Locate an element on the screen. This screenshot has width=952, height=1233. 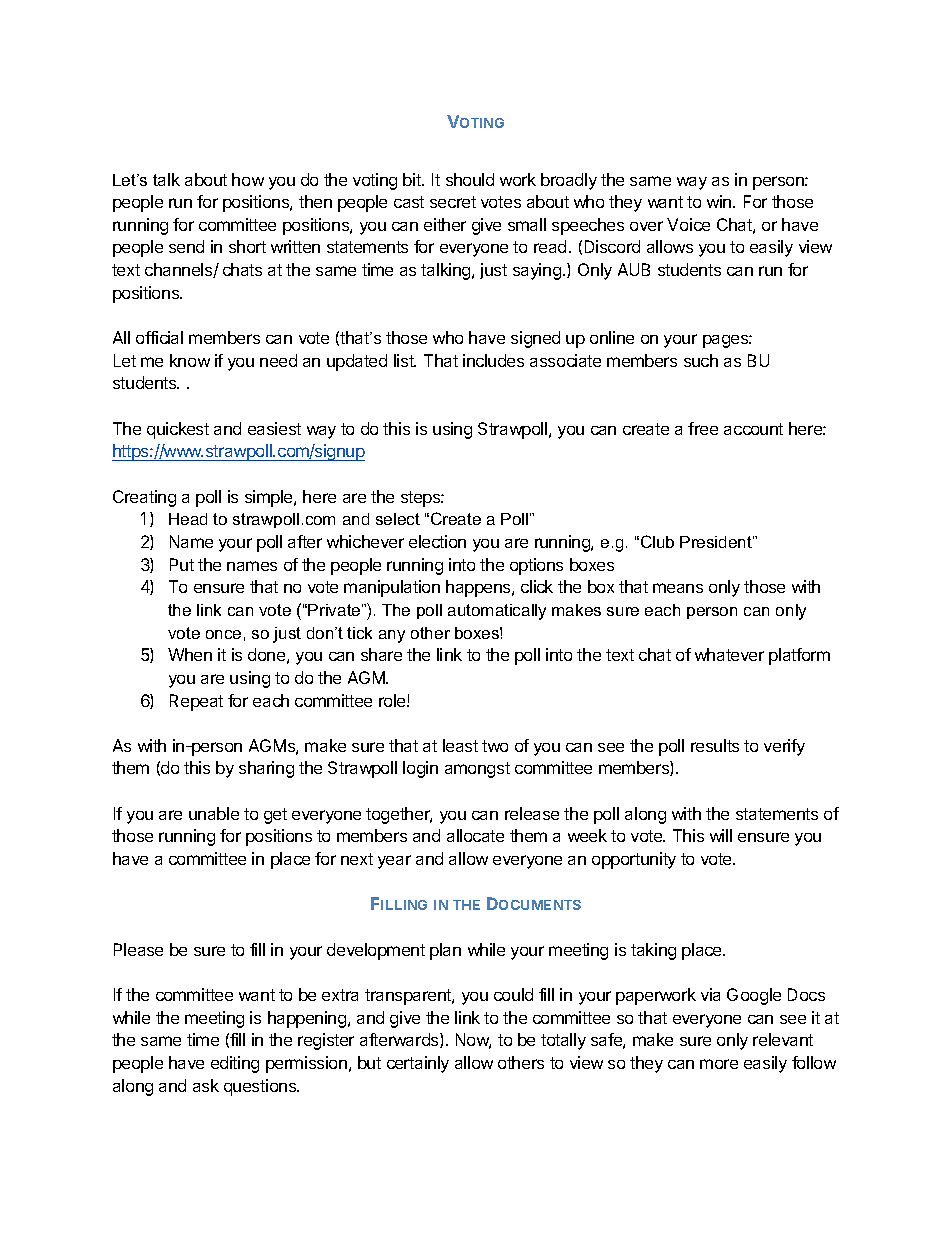
once is located at coordinates (223, 634).
